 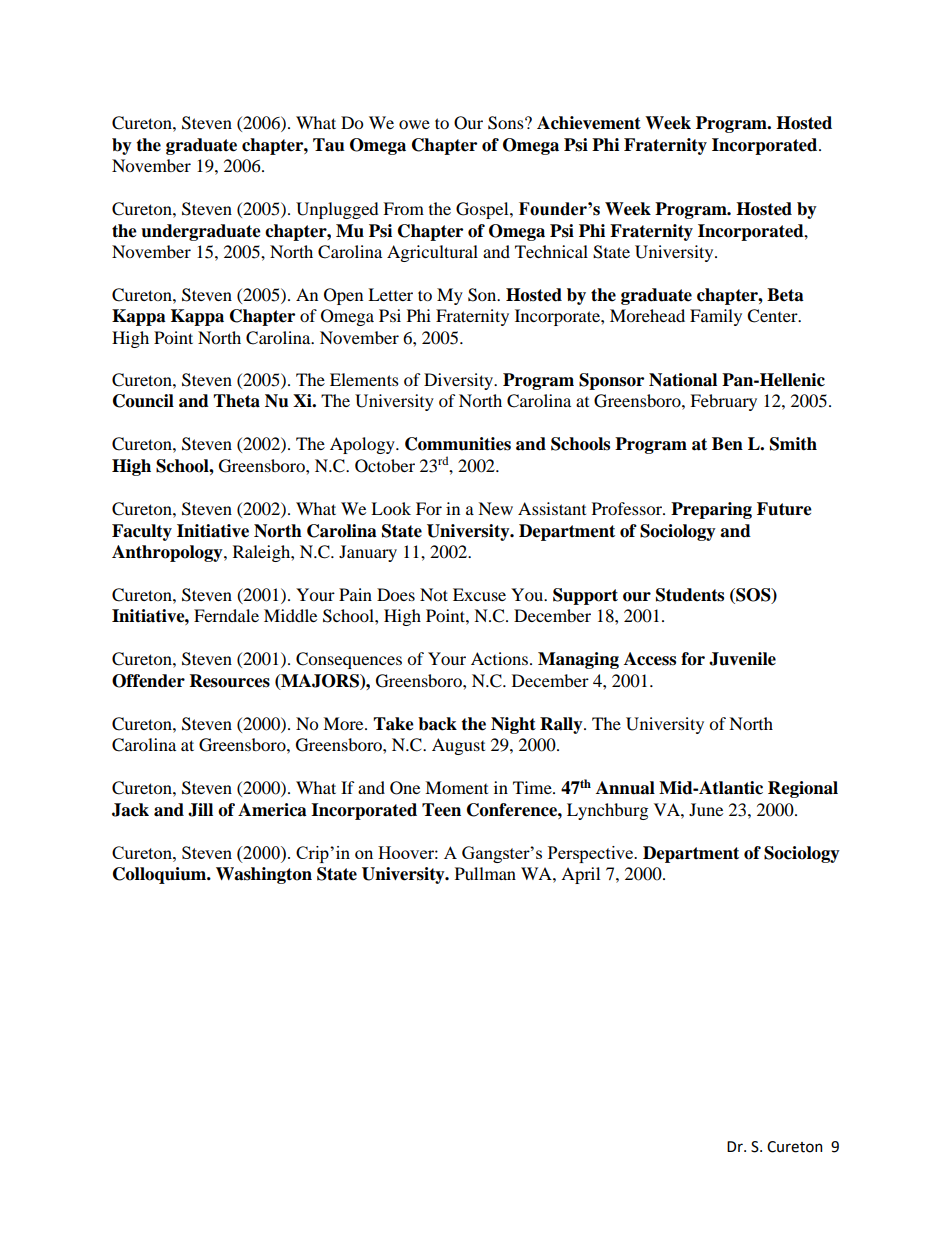 I want to click on Letter, so click(x=390, y=294).
